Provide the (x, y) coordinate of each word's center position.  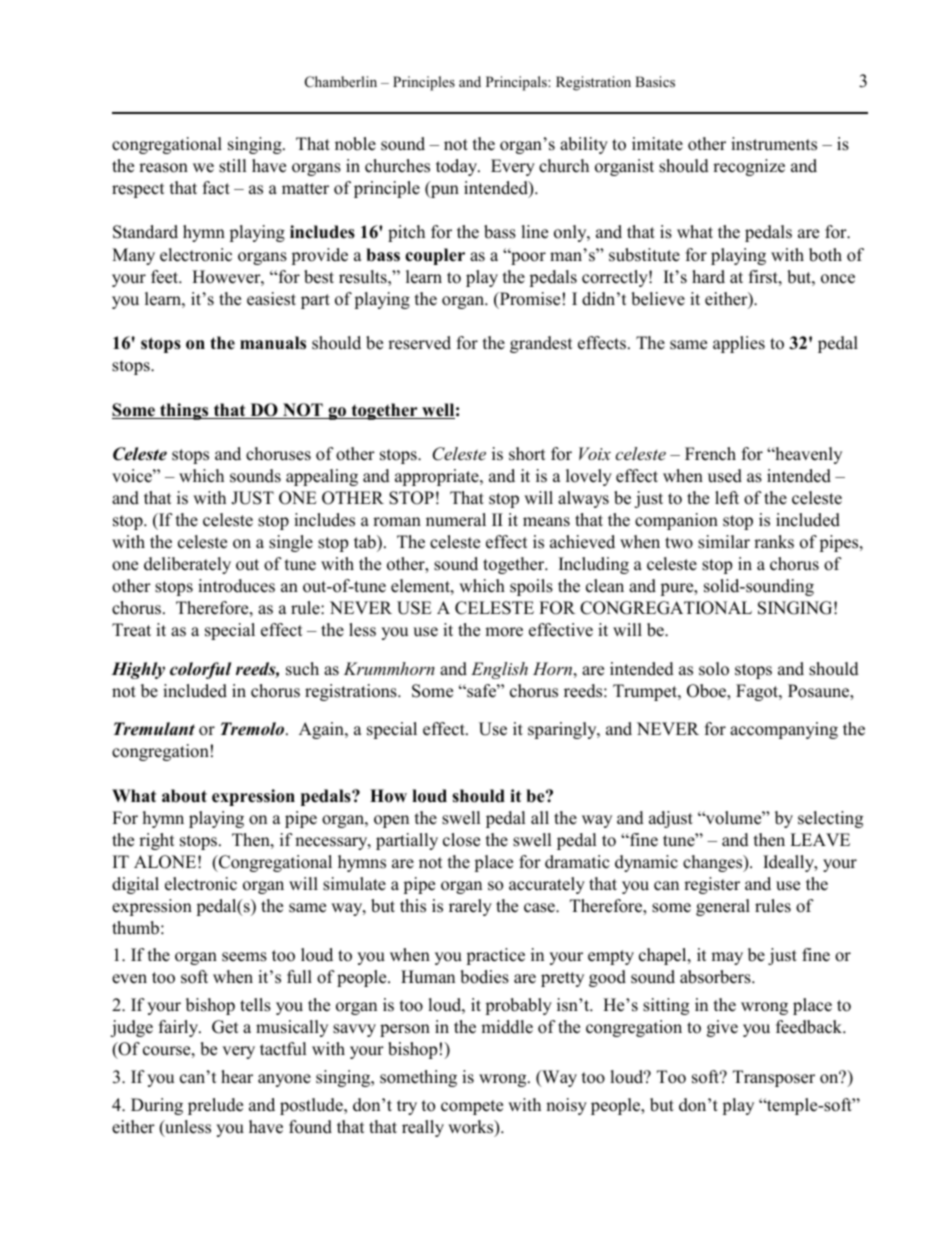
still (233, 166)
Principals (517, 83)
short (527, 454)
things (184, 411)
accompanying (784, 730)
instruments (774, 144)
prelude (215, 1106)
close (461, 840)
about (184, 796)
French (710, 454)
